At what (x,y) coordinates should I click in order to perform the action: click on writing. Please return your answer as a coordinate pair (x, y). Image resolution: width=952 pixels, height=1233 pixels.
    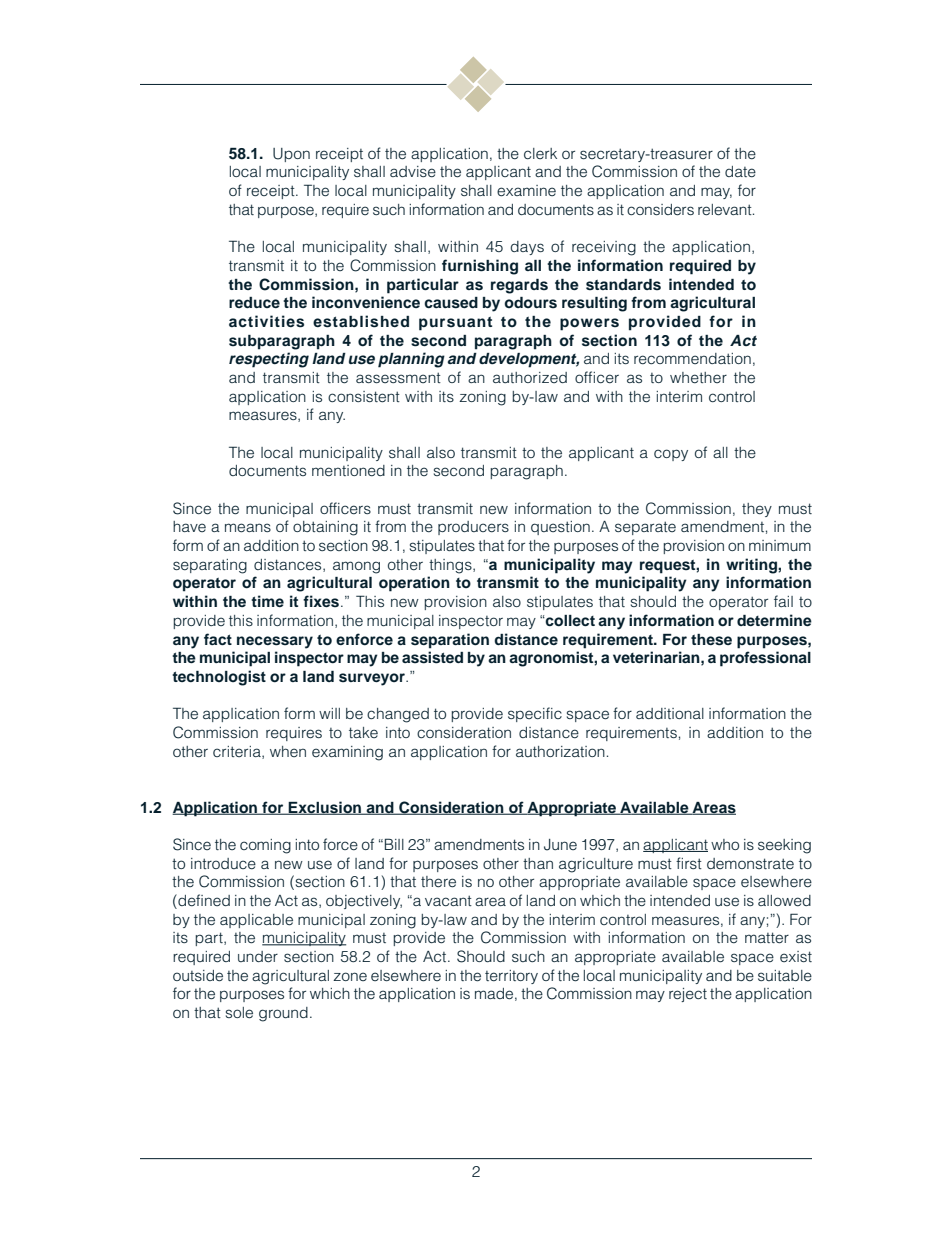
    Looking at the image, I should click on (752, 566).
